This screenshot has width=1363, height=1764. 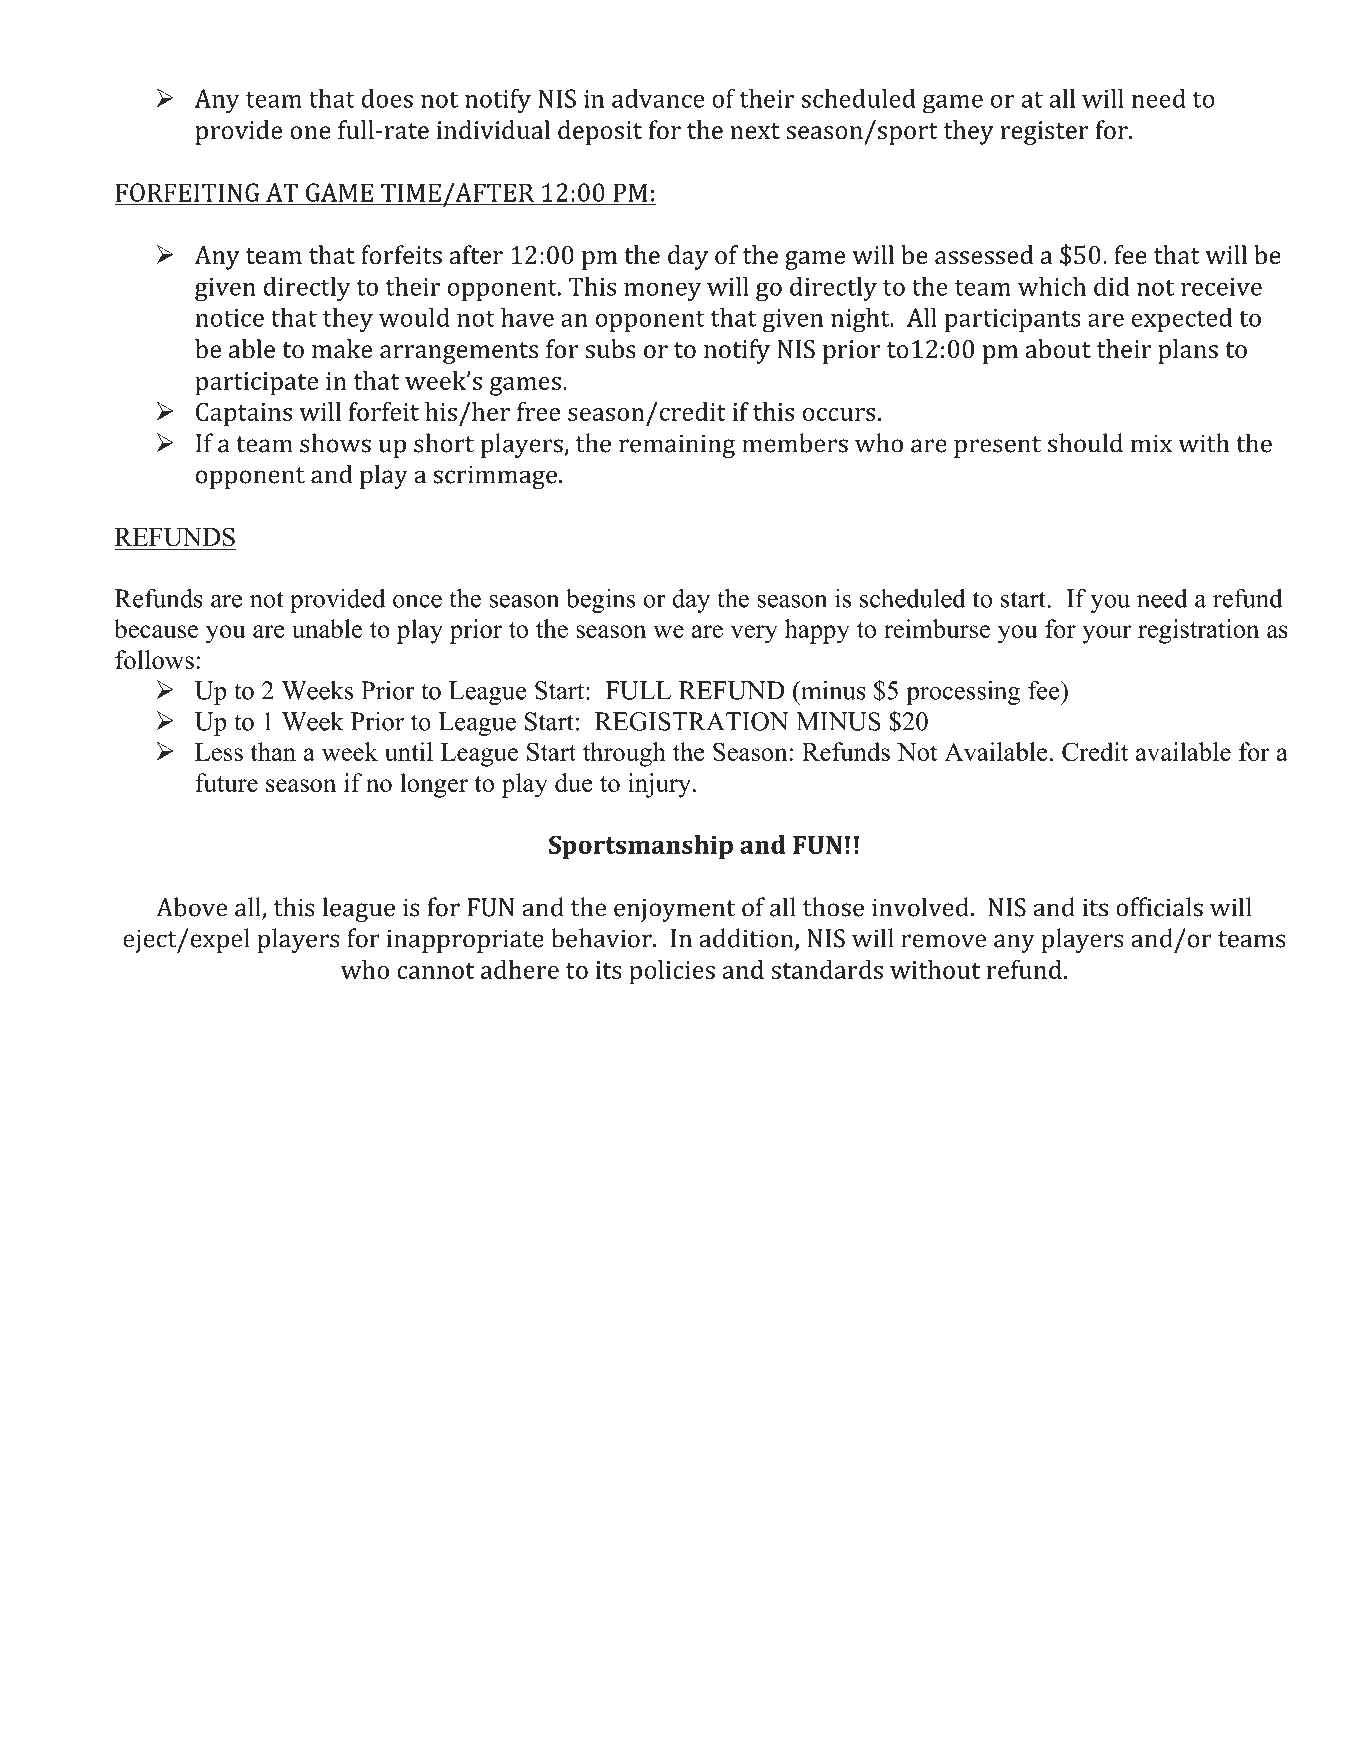 I want to click on next, so click(x=755, y=131).
